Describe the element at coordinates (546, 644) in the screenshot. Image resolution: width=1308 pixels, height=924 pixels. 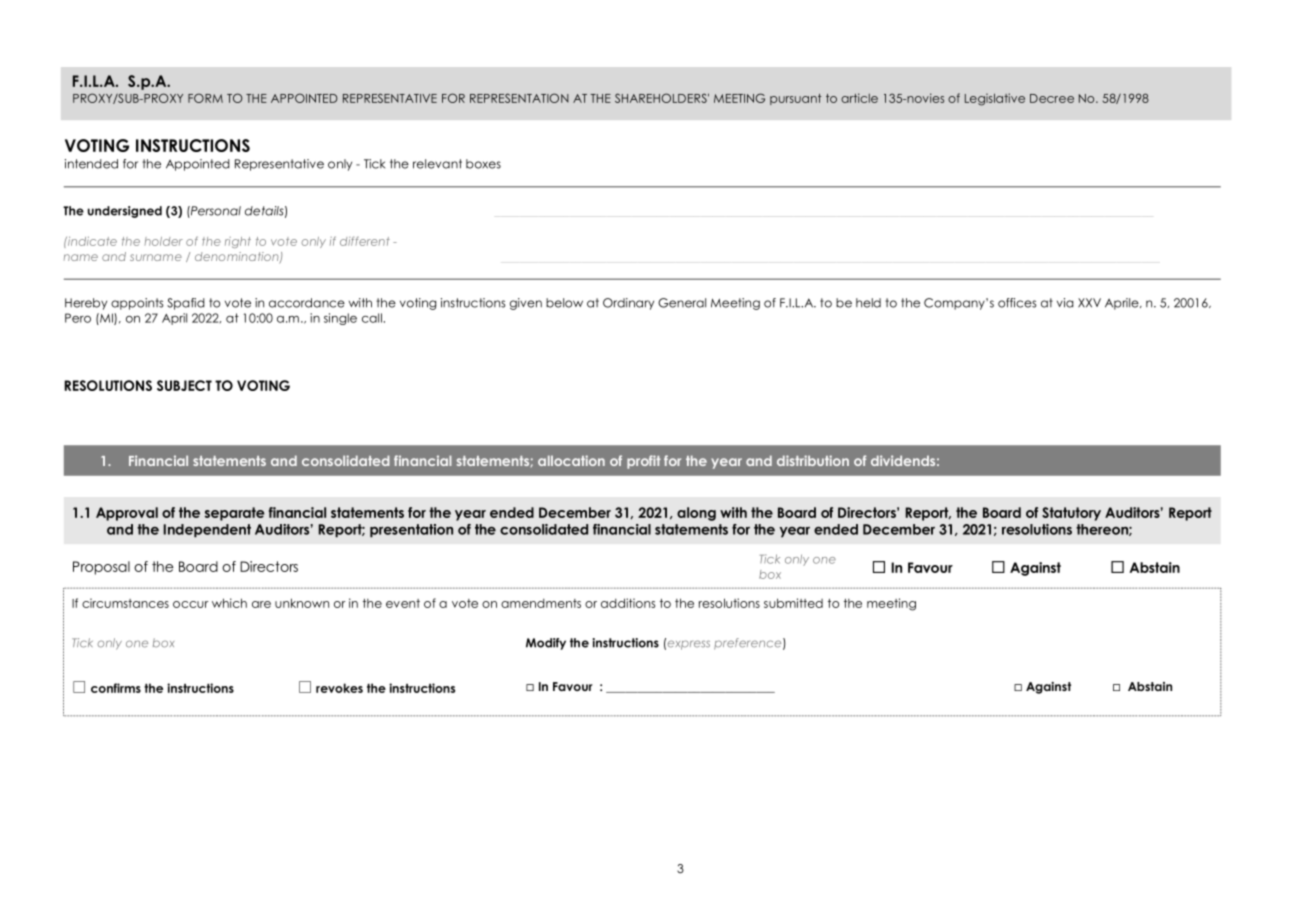
I see `Modify` at that location.
